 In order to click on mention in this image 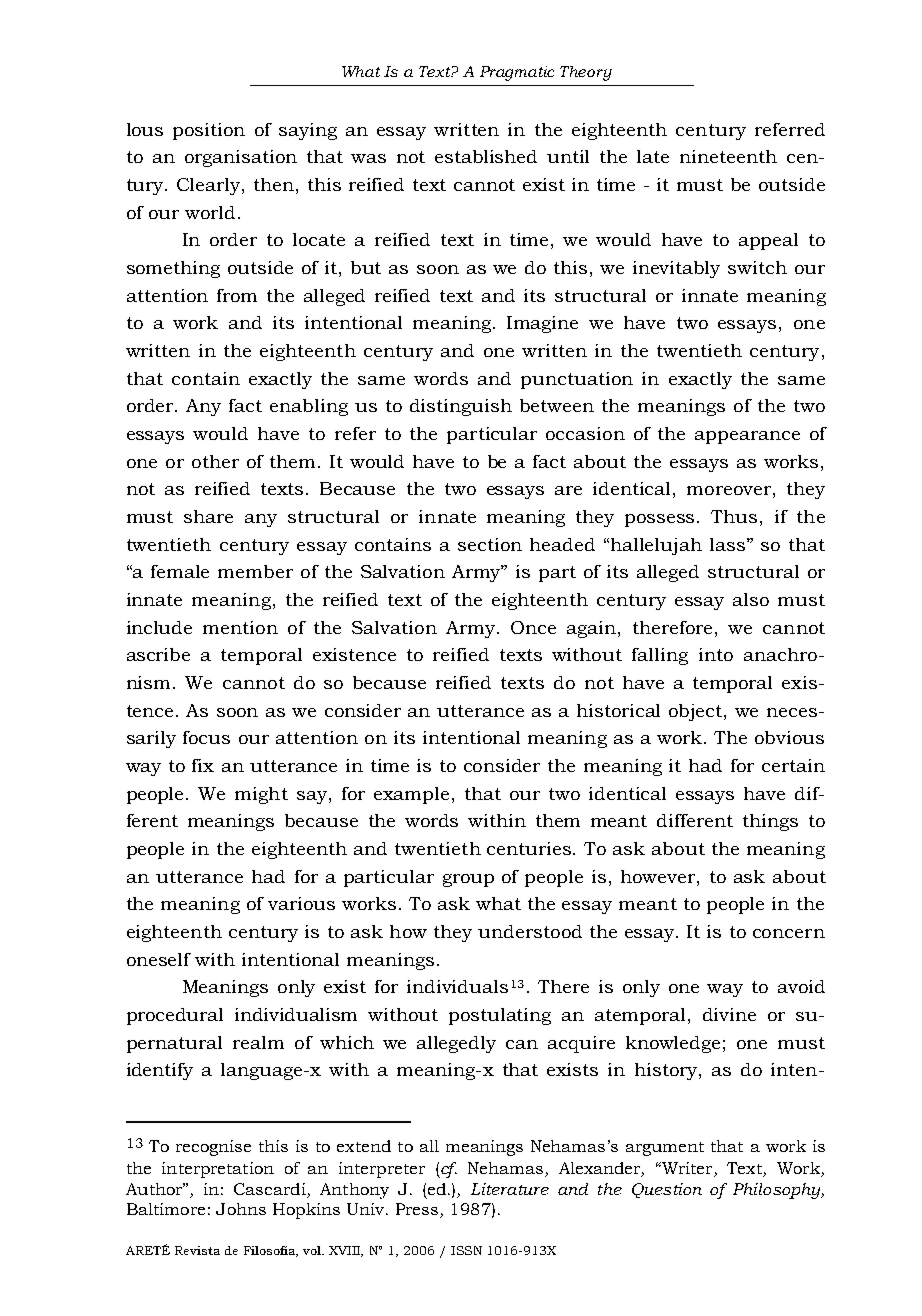, I will do `click(240, 627)`.
